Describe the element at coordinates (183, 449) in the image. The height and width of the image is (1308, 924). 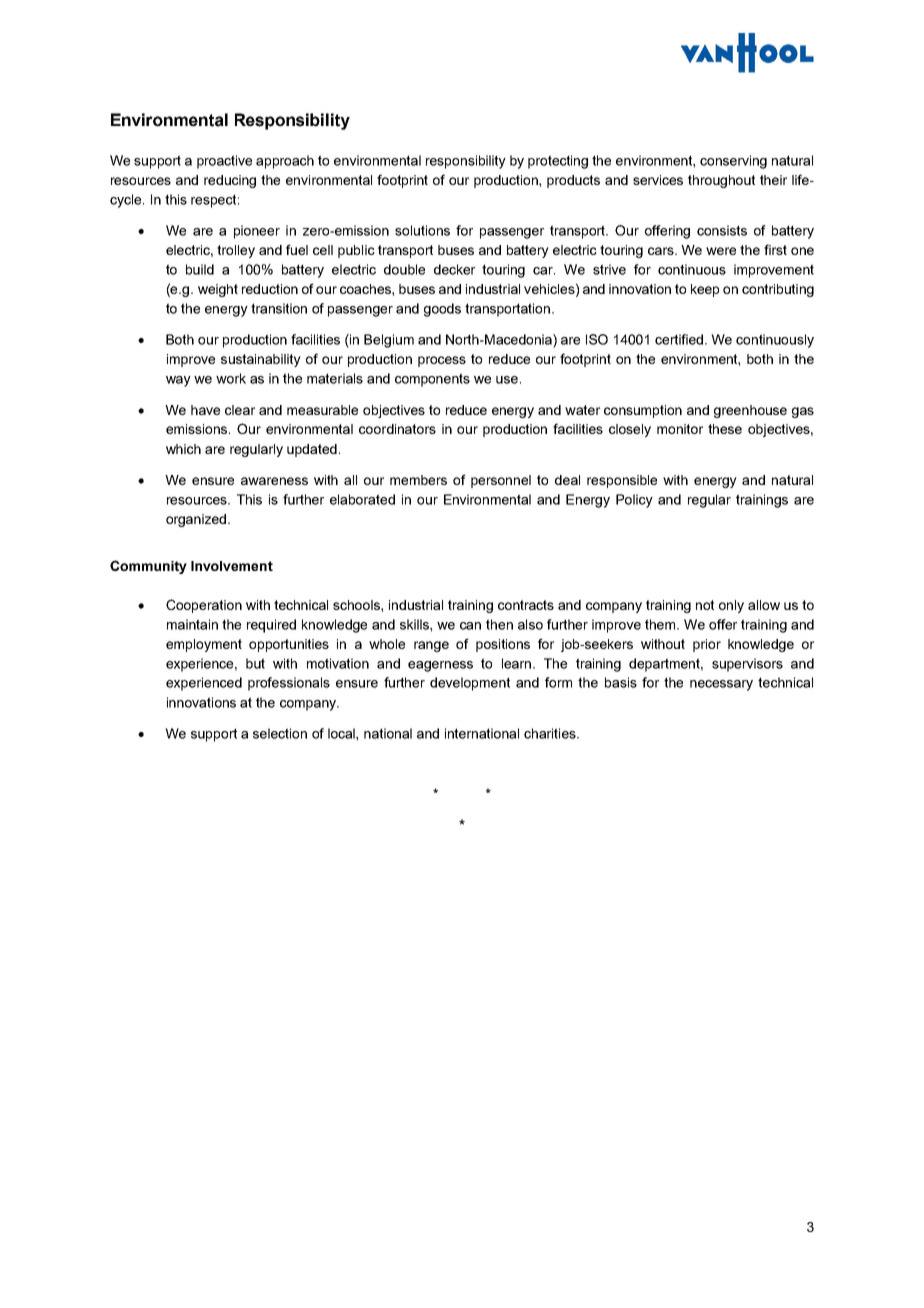
I see `which` at that location.
